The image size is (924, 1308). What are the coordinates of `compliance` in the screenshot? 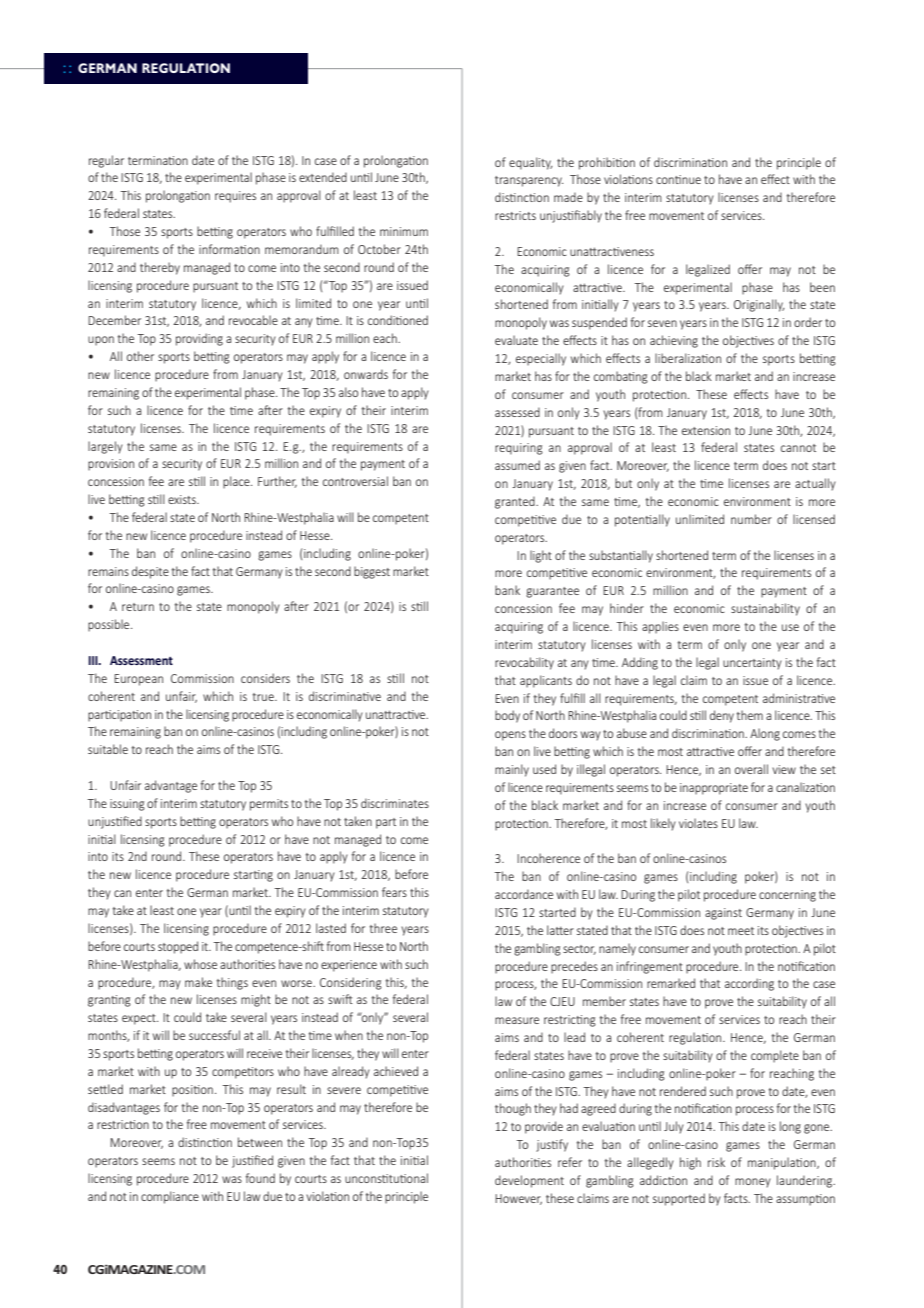 It's located at (170, 1197).
